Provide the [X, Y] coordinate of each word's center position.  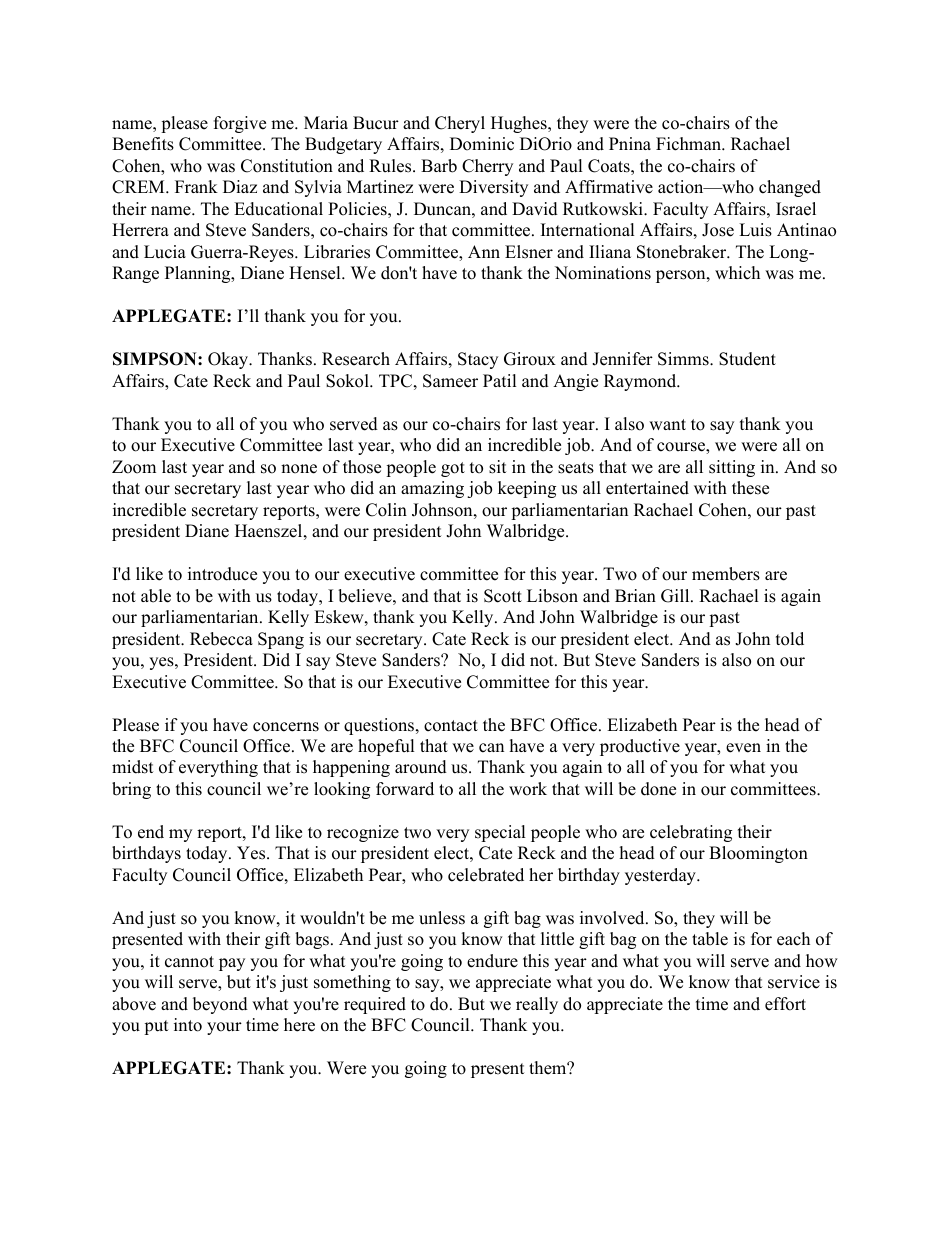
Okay [229, 360]
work [528, 789]
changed [790, 188]
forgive [240, 124]
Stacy [478, 360]
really [537, 1005]
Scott [503, 596]
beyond [220, 1005]
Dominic [482, 144]
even [743, 748]
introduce [222, 574]
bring [131, 790]
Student [747, 359]
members [726, 574]
